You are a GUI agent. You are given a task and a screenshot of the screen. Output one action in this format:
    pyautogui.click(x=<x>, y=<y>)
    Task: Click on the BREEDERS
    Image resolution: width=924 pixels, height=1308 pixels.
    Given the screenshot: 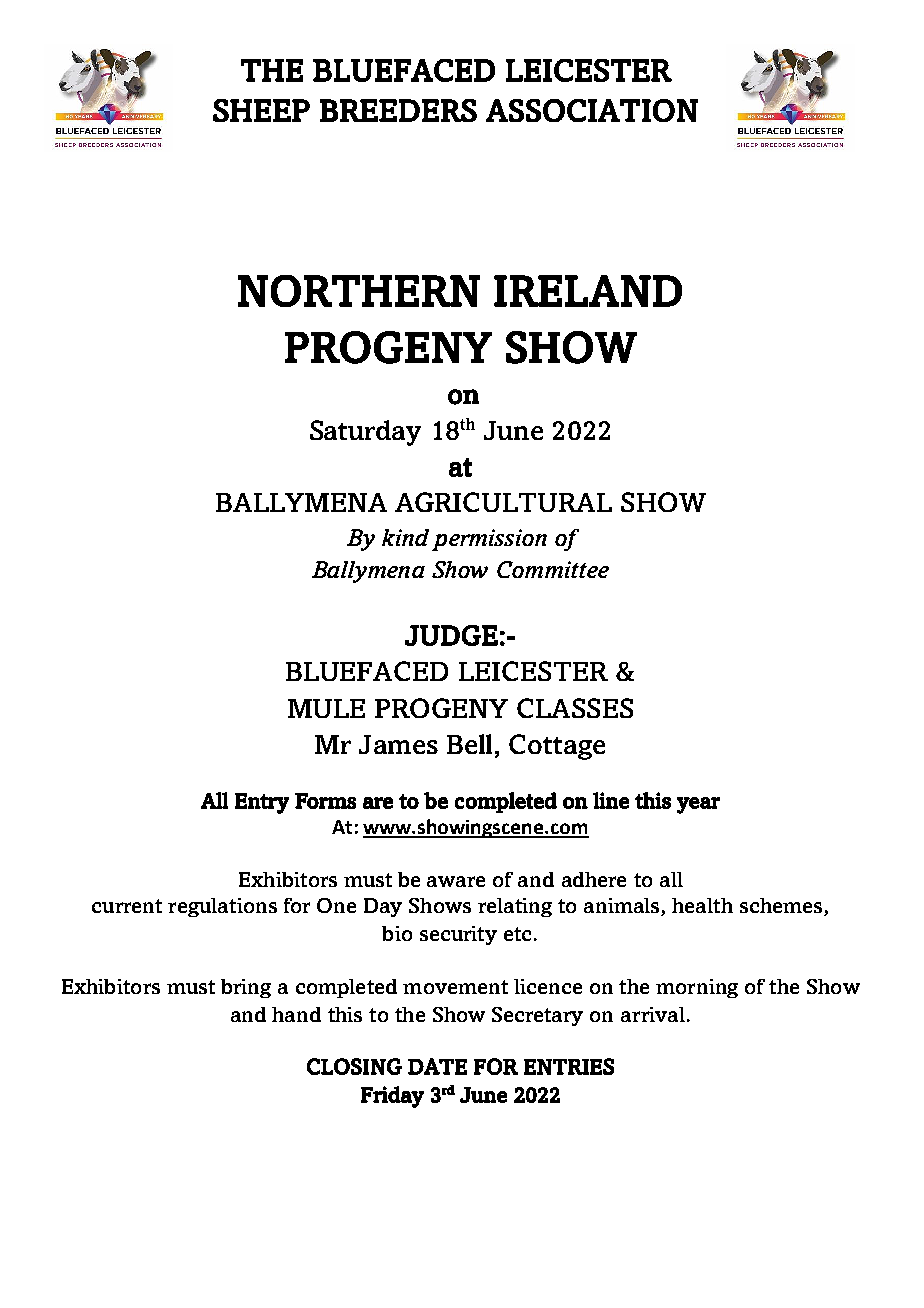 What is the action you would take?
    pyautogui.click(x=398, y=110)
